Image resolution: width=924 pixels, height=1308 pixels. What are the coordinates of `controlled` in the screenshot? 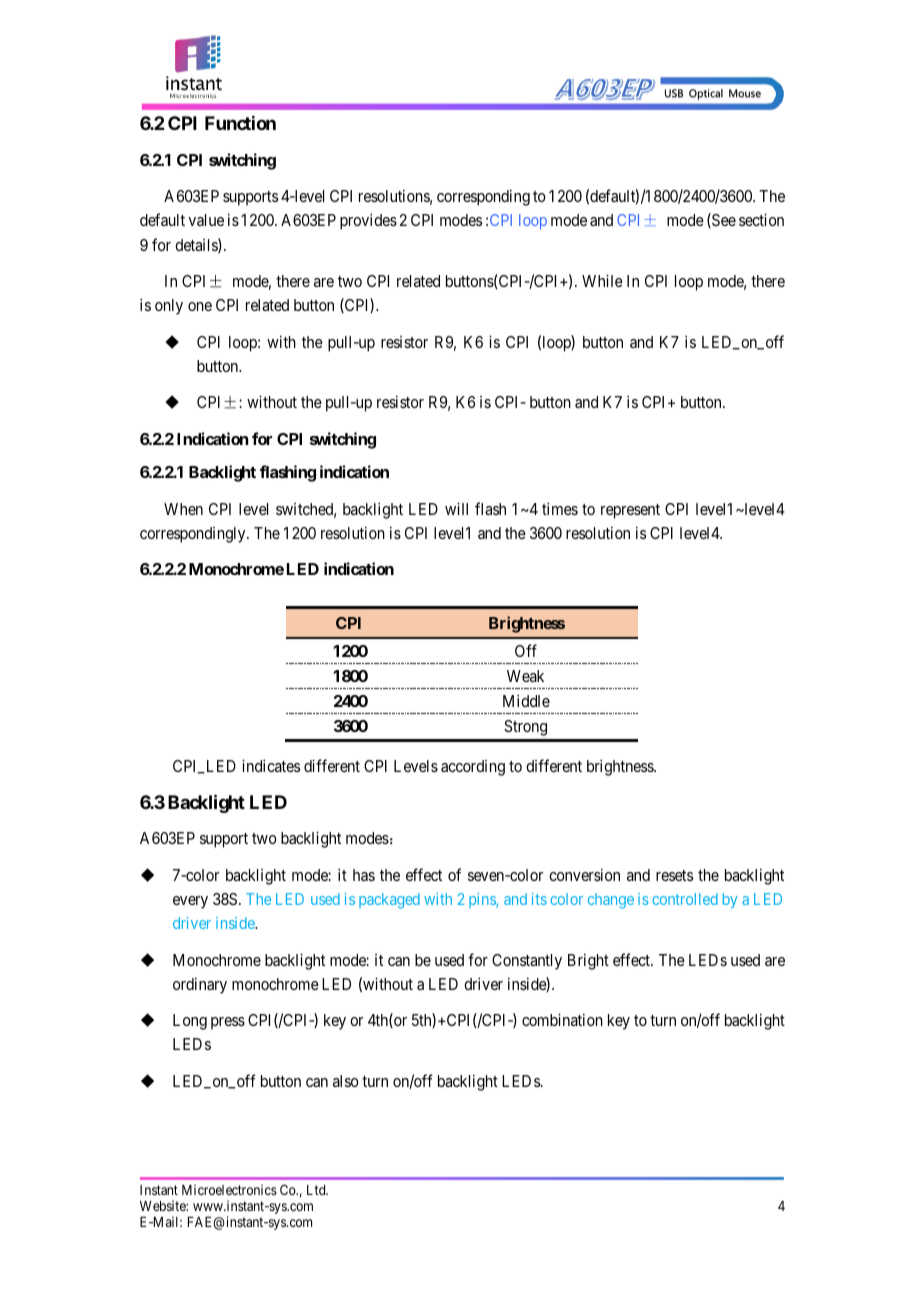 It's located at (685, 899).
